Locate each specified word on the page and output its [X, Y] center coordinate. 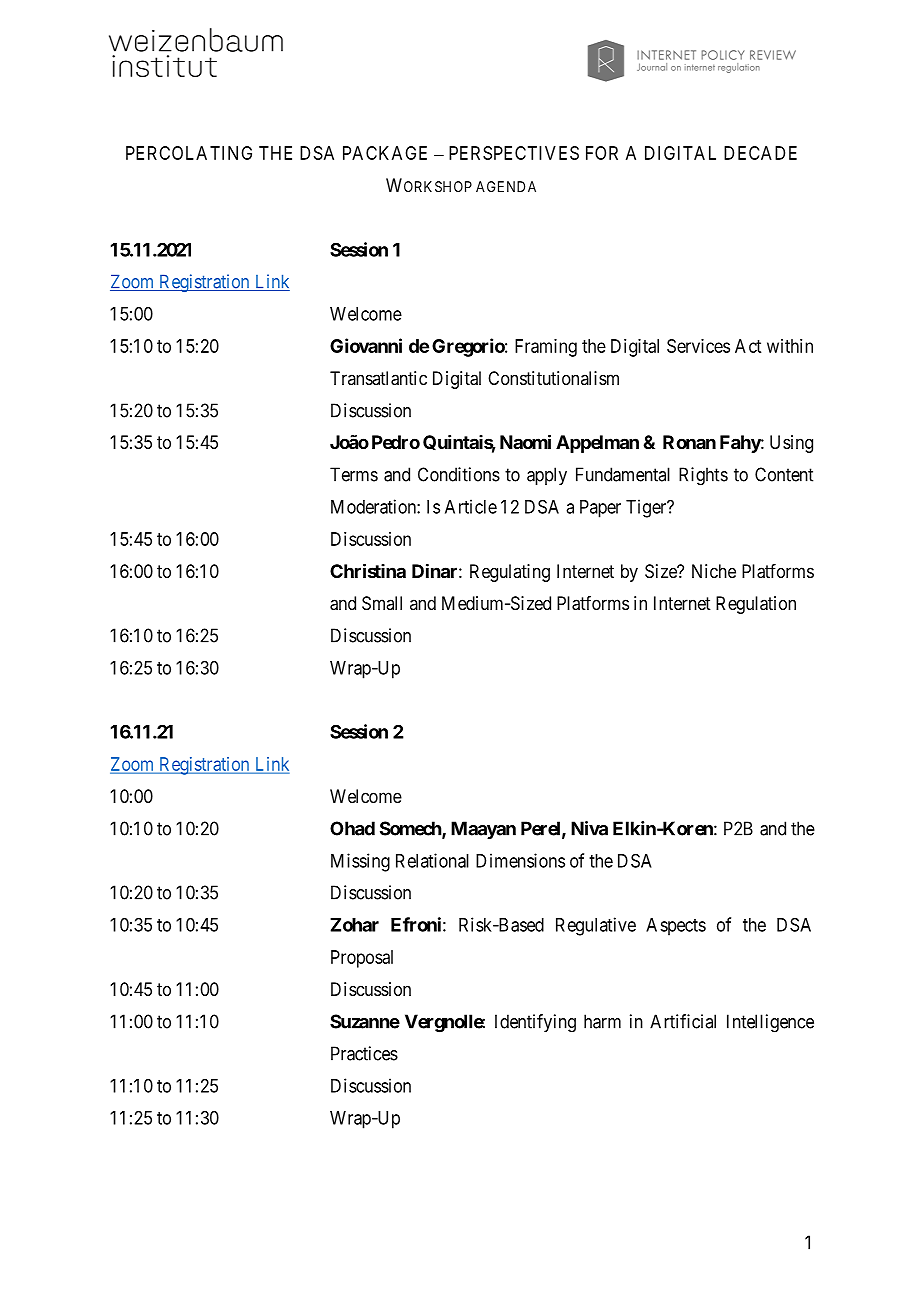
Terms [354, 474]
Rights [703, 476]
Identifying [535, 1023]
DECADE [760, 153]
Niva [589, 828]
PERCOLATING [189, 153]
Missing [360, 862]
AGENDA [506, 186]
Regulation [756, 605]
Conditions [459, 474]
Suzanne [365, 1021]
